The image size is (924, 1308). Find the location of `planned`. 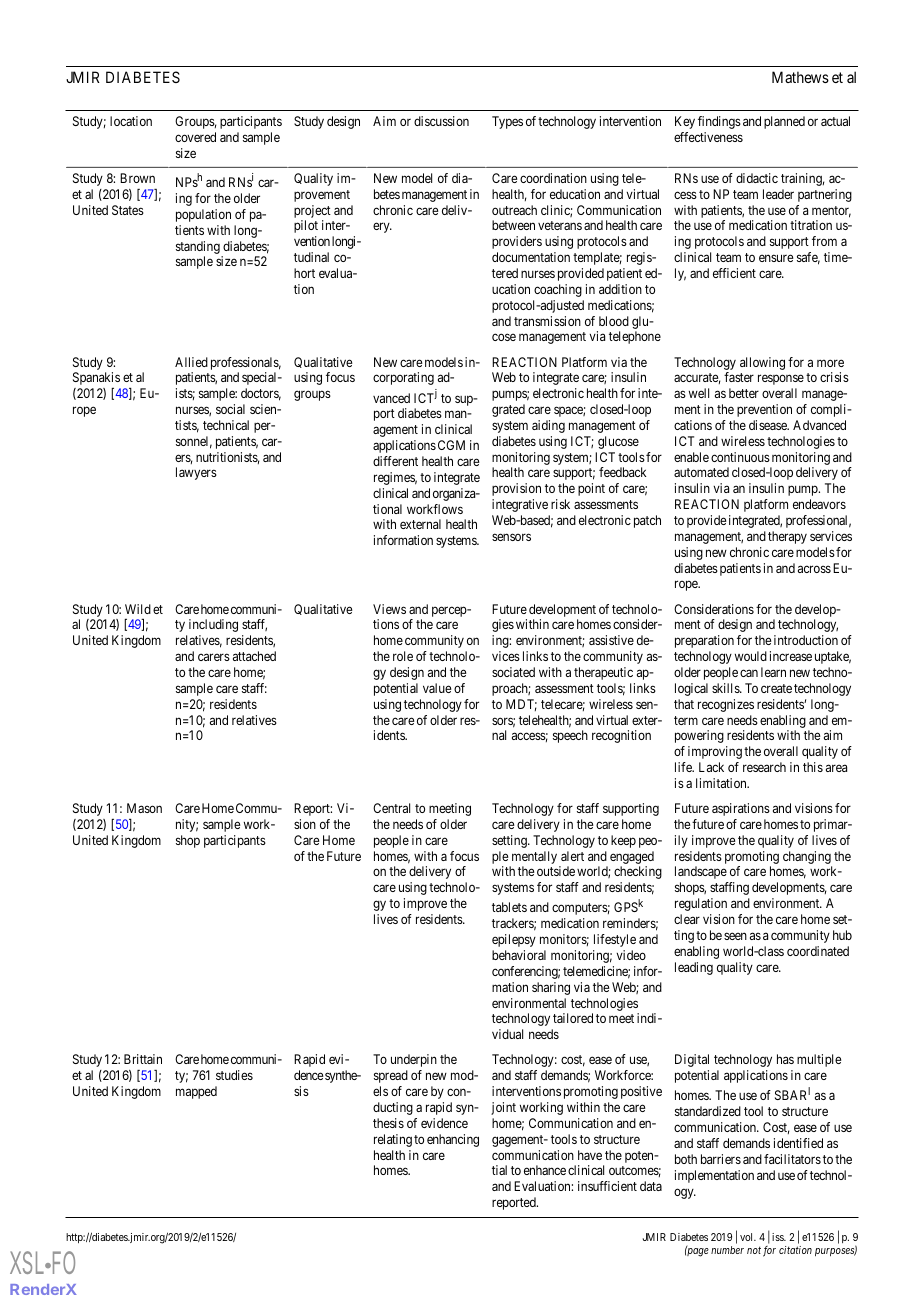

planned is located at coordinates (784, 122).
